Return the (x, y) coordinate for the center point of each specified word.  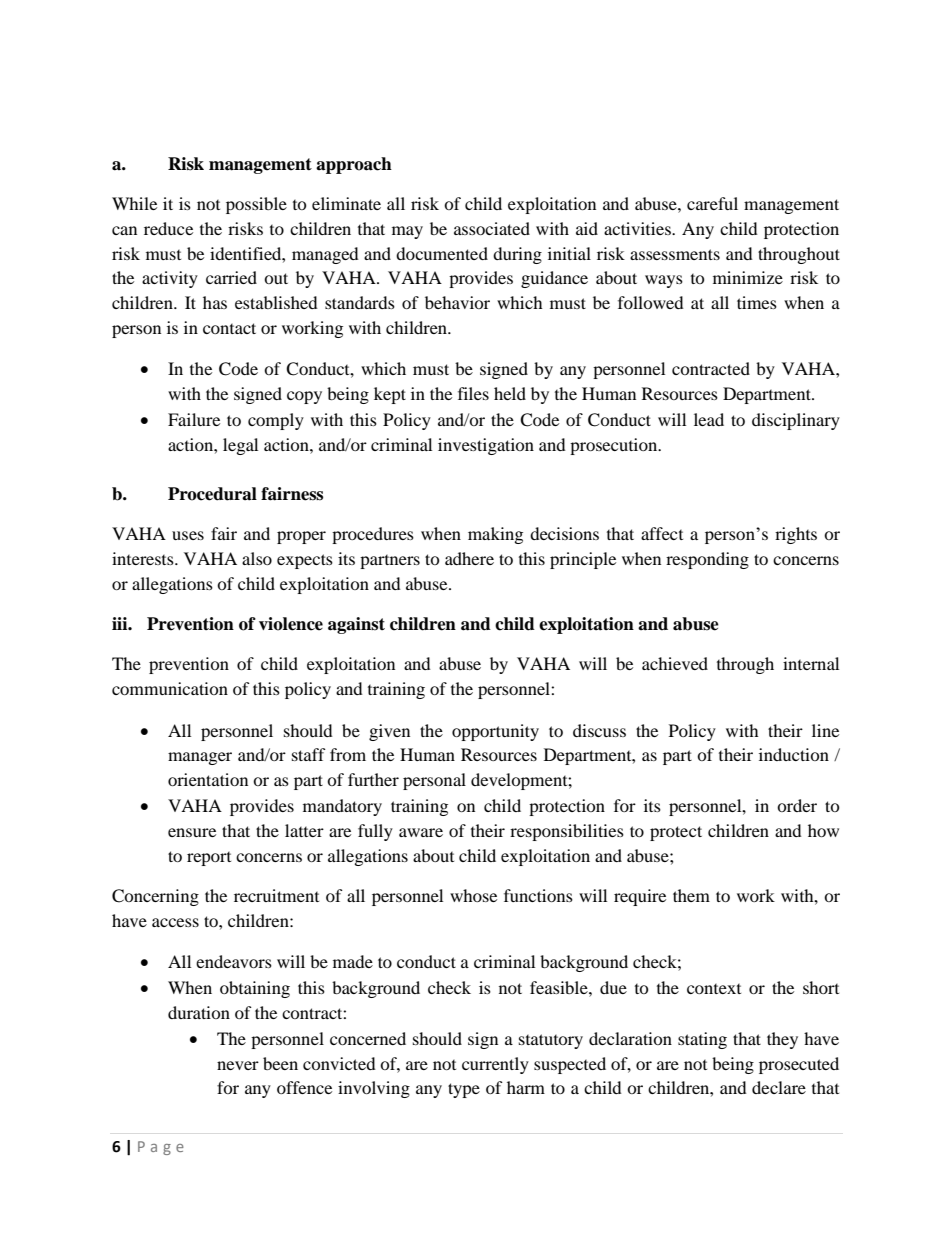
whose (473, 895)
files (473, 393)
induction (794, 754)
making (495, 535)
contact (229, 328)
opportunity (495, 732)
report (209, 859)
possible (256, 205)
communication (170, 688)
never (238, 1065)
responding (707, 560)
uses (188, 535)
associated (492, 228)
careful (712, 203)
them (691, 895)
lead (709, 419)
